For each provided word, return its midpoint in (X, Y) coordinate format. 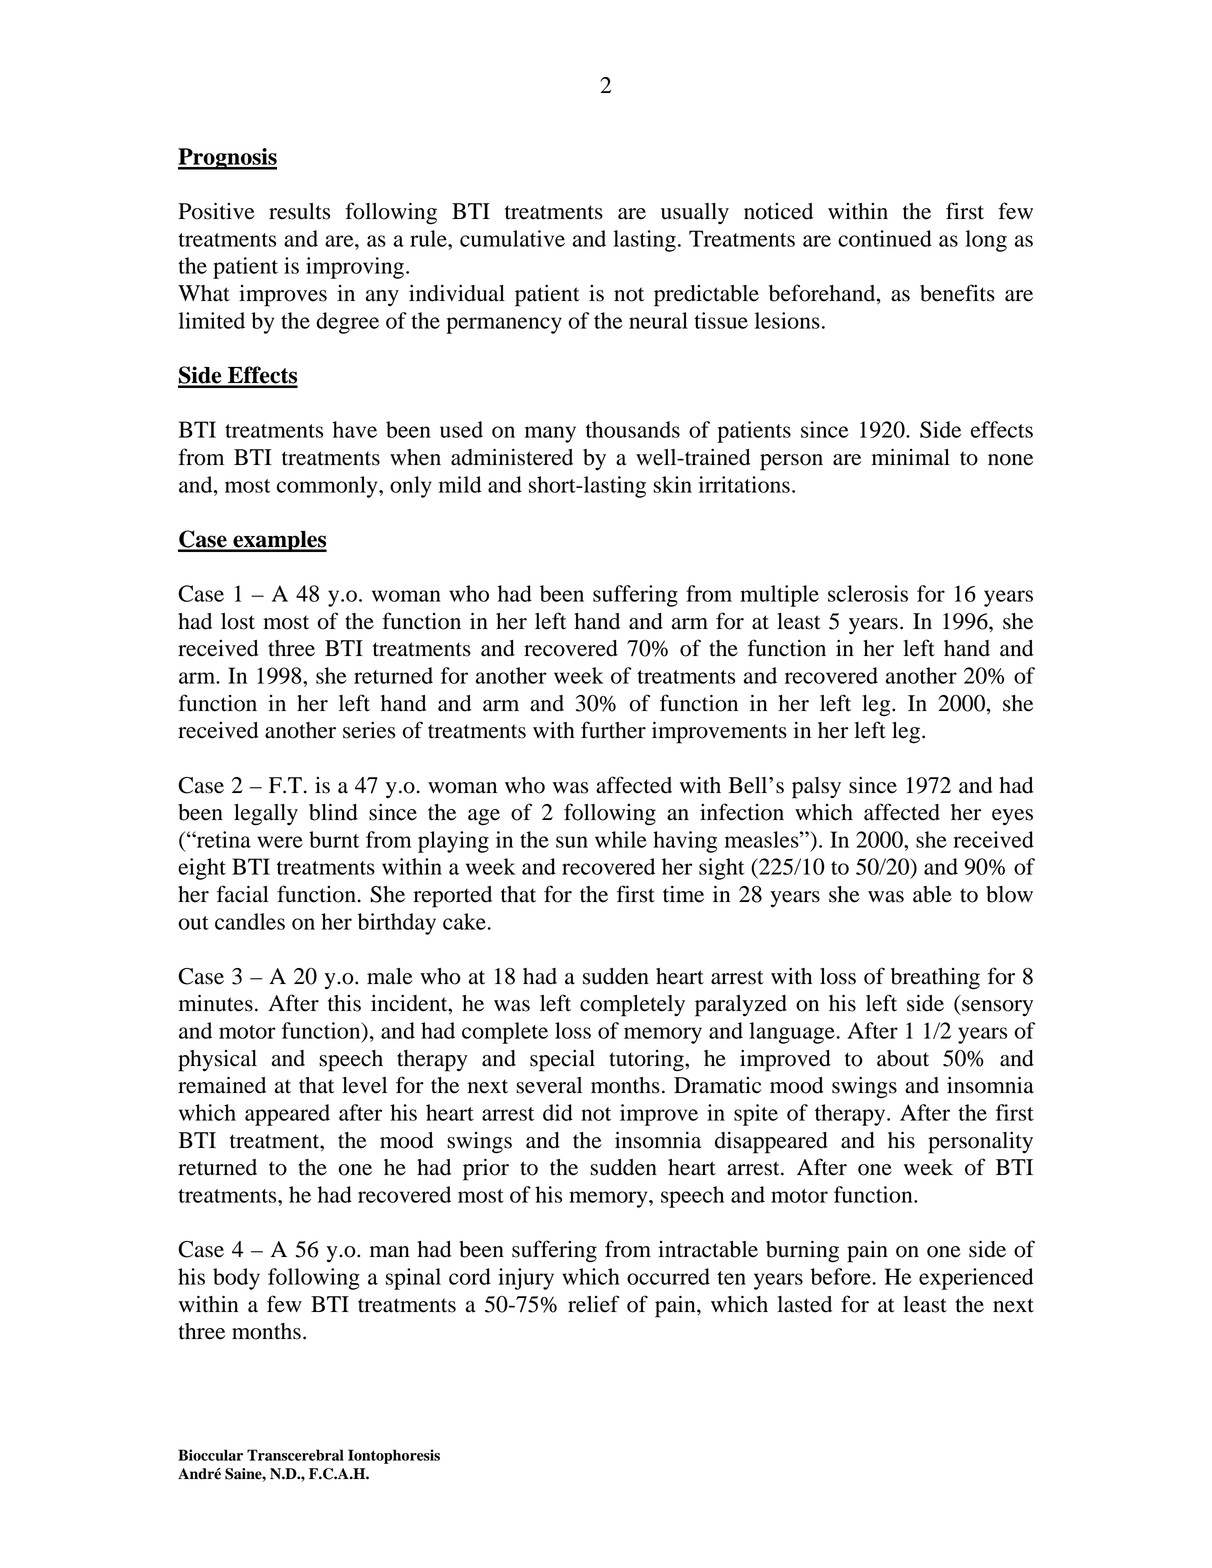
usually (695, 213)
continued (885, 238)
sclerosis (868, 593)
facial (243, 894)
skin (672, 484)
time (683, 894)
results (299, 211)
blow (1009, 894)
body (236, 1279)
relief (594, 1304)
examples (279, 541)
